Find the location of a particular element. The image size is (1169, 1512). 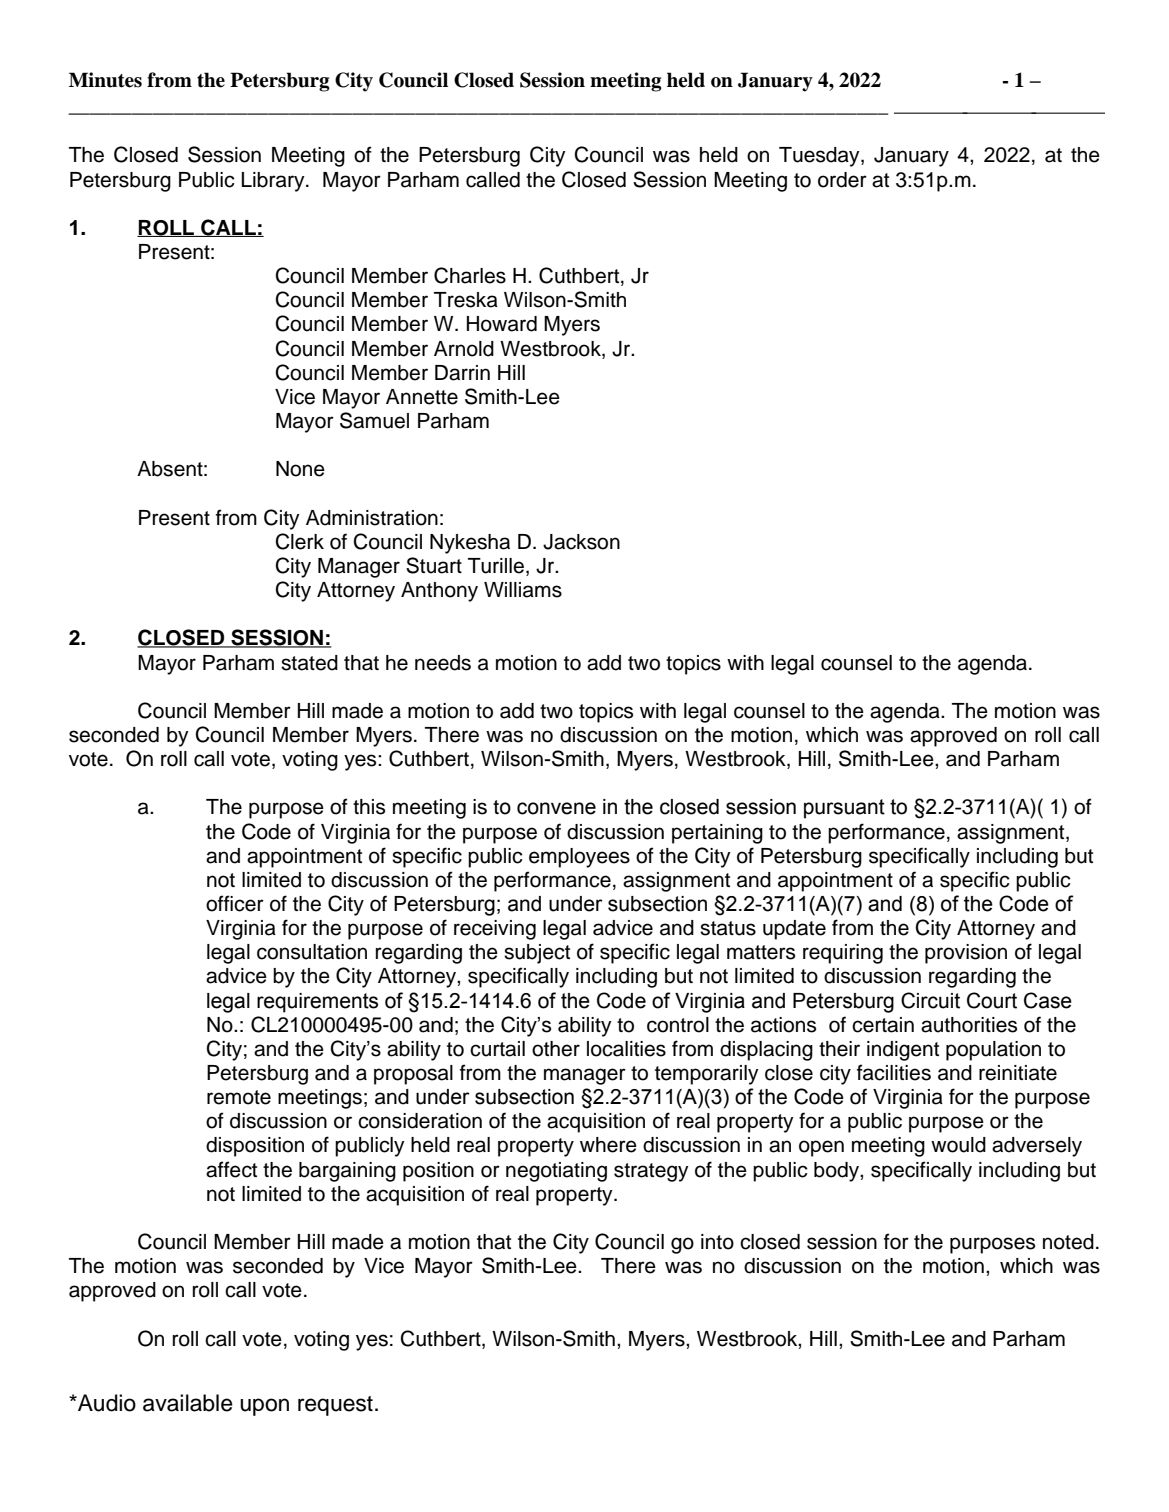

Tuesday is located at coordinates (820, 157).
